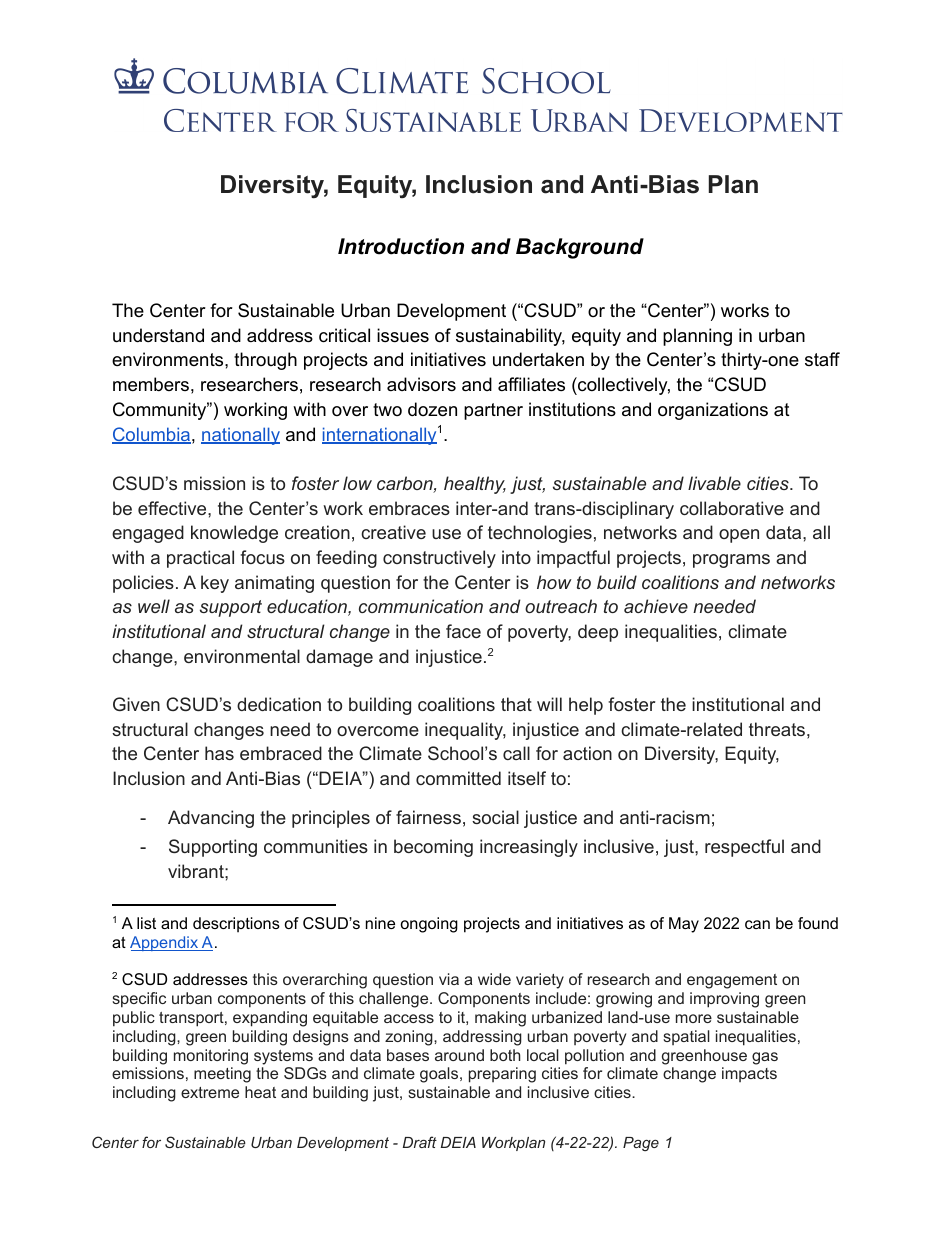  I want to click on extreme, so click(210, 1092).
